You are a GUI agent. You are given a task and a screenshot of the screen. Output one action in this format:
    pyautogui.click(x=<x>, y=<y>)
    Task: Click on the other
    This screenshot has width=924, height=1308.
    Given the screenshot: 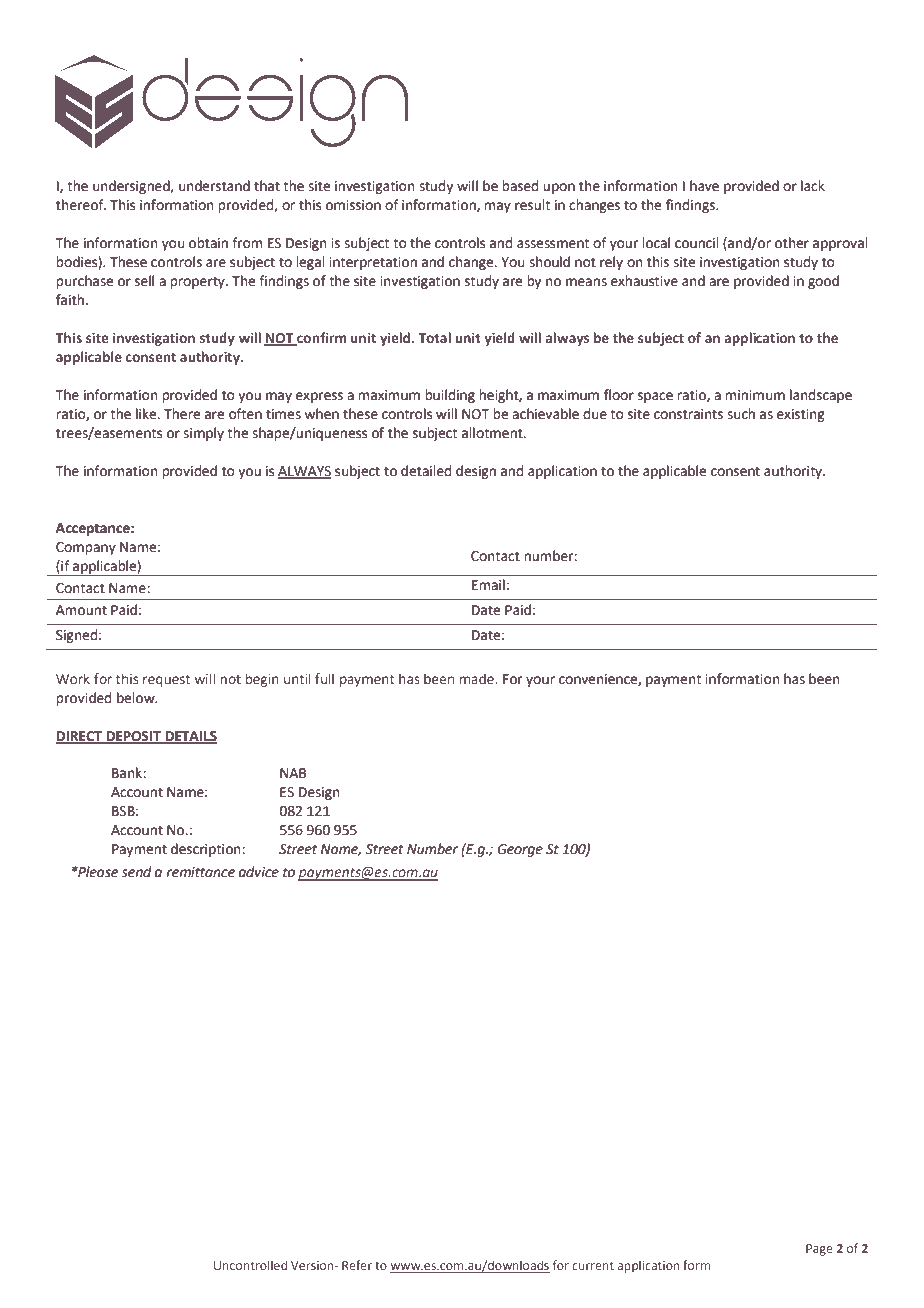 What is the action you would take?
    pyautogui.click(x=792, y=243)
